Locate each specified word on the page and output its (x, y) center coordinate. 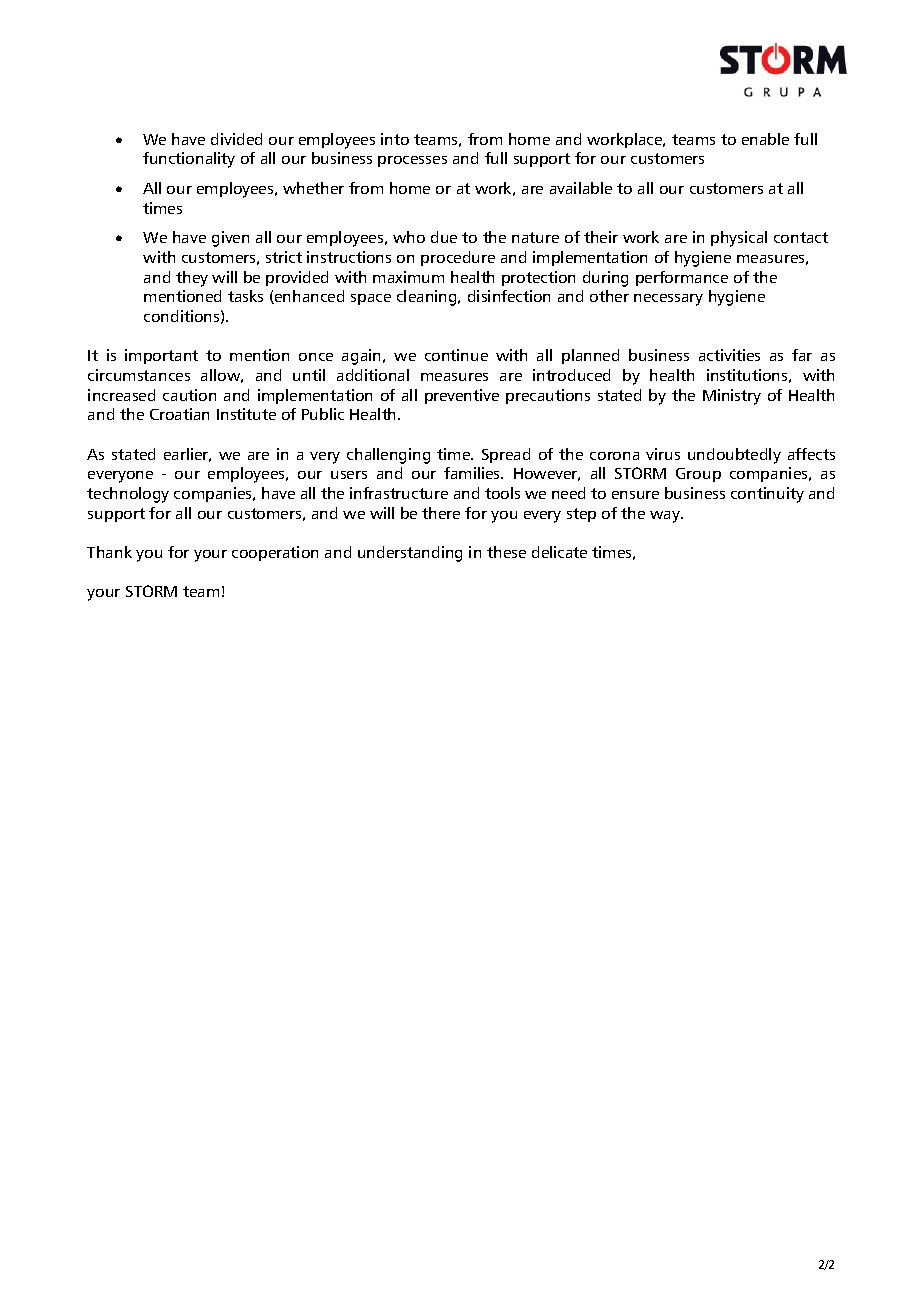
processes (412, 161)
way (666, 517)
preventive (462, 396)
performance (682, 278)
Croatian (179, 414)
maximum (408, 277)
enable (765, 139)
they (192, 279)
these (506, 552)
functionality (189, 160)
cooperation (275, 553)
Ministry (732, 397)
